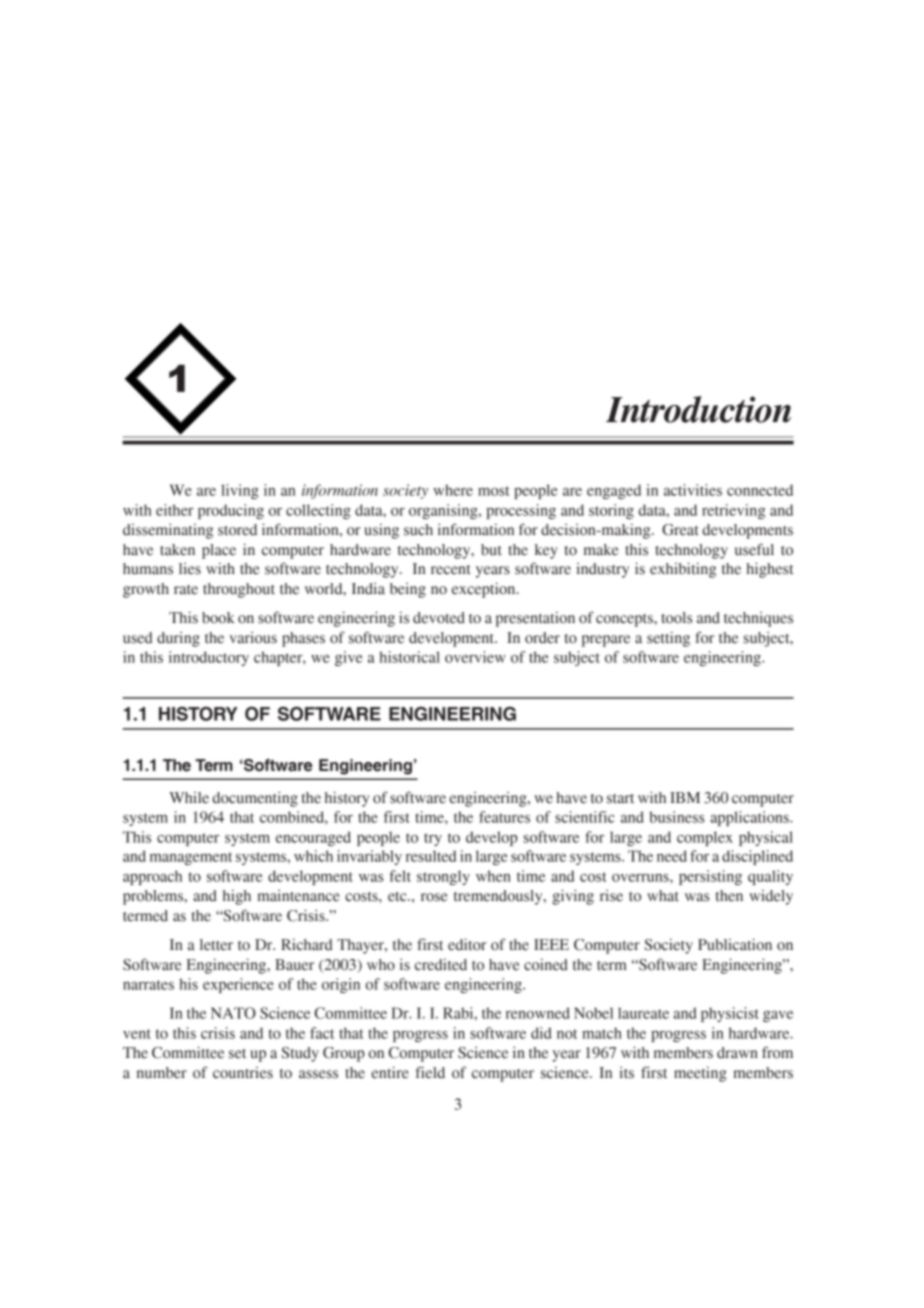 The width and height of the document is (924, 1308). I want to click on features, so click(504, 817).
